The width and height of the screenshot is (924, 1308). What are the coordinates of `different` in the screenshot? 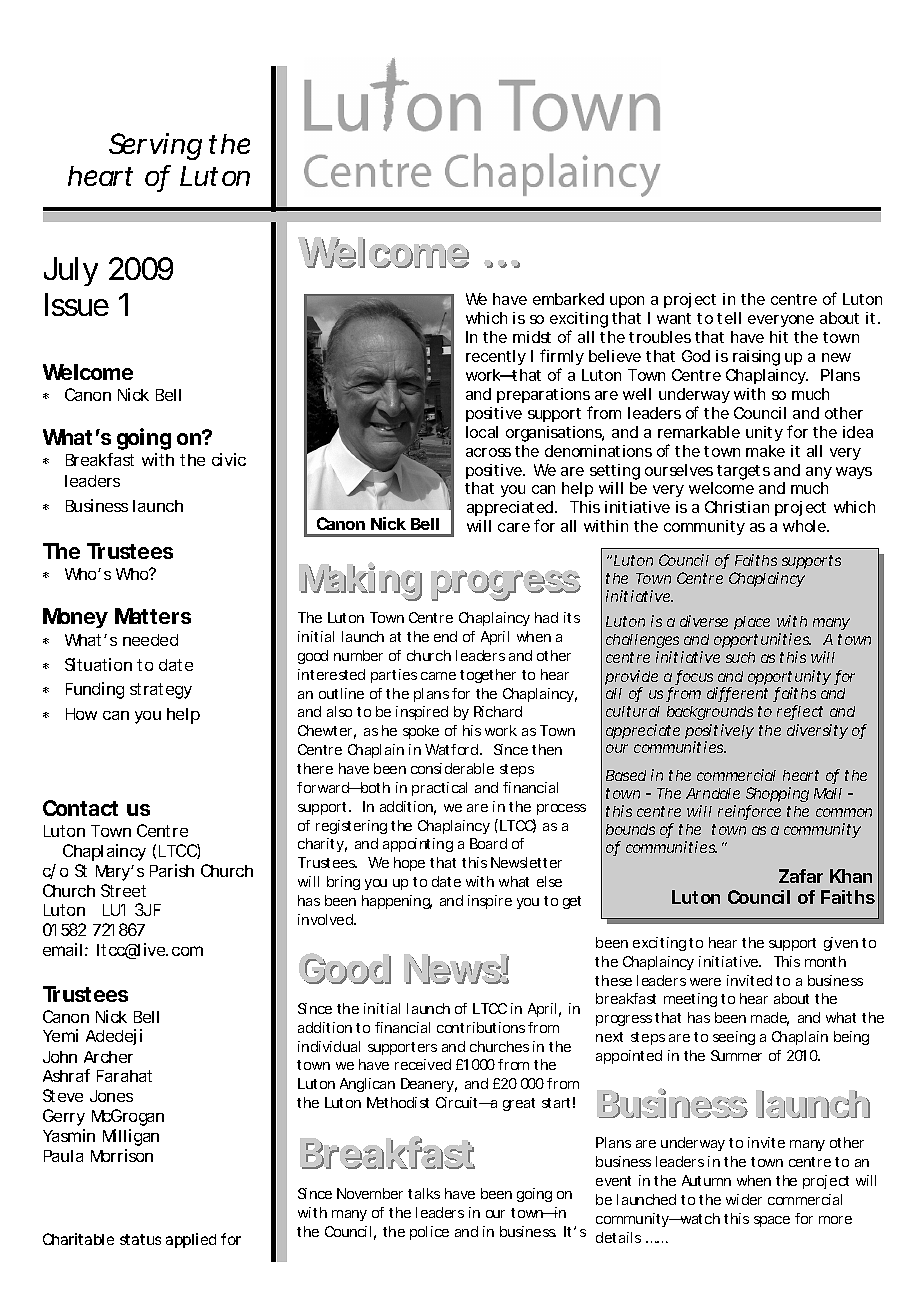 It's located at (737, 694).
